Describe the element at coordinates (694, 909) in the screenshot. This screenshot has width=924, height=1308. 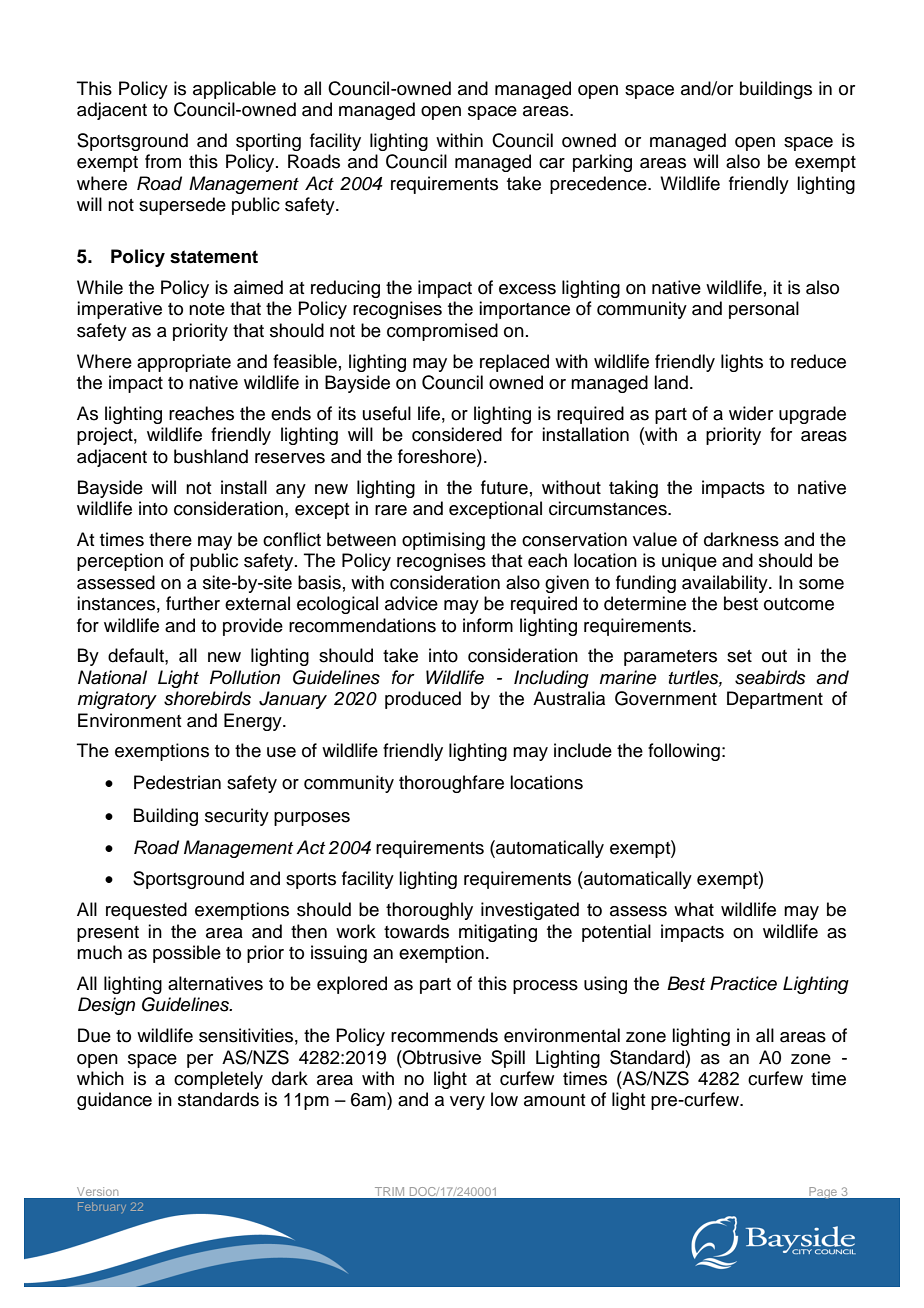
I see `what` at that location.
